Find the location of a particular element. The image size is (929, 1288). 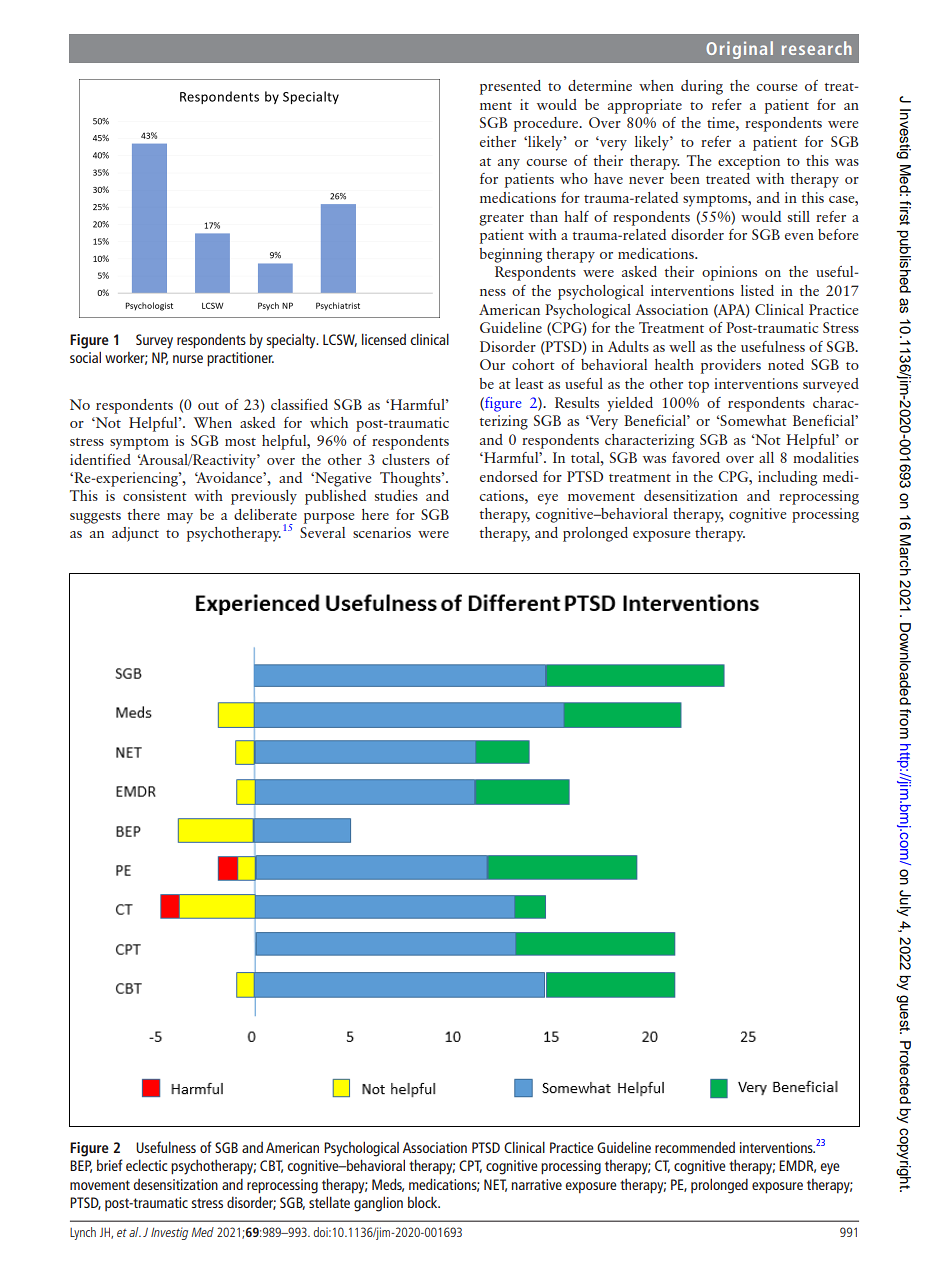

eclectic is located at coordinates (147, 1165).
